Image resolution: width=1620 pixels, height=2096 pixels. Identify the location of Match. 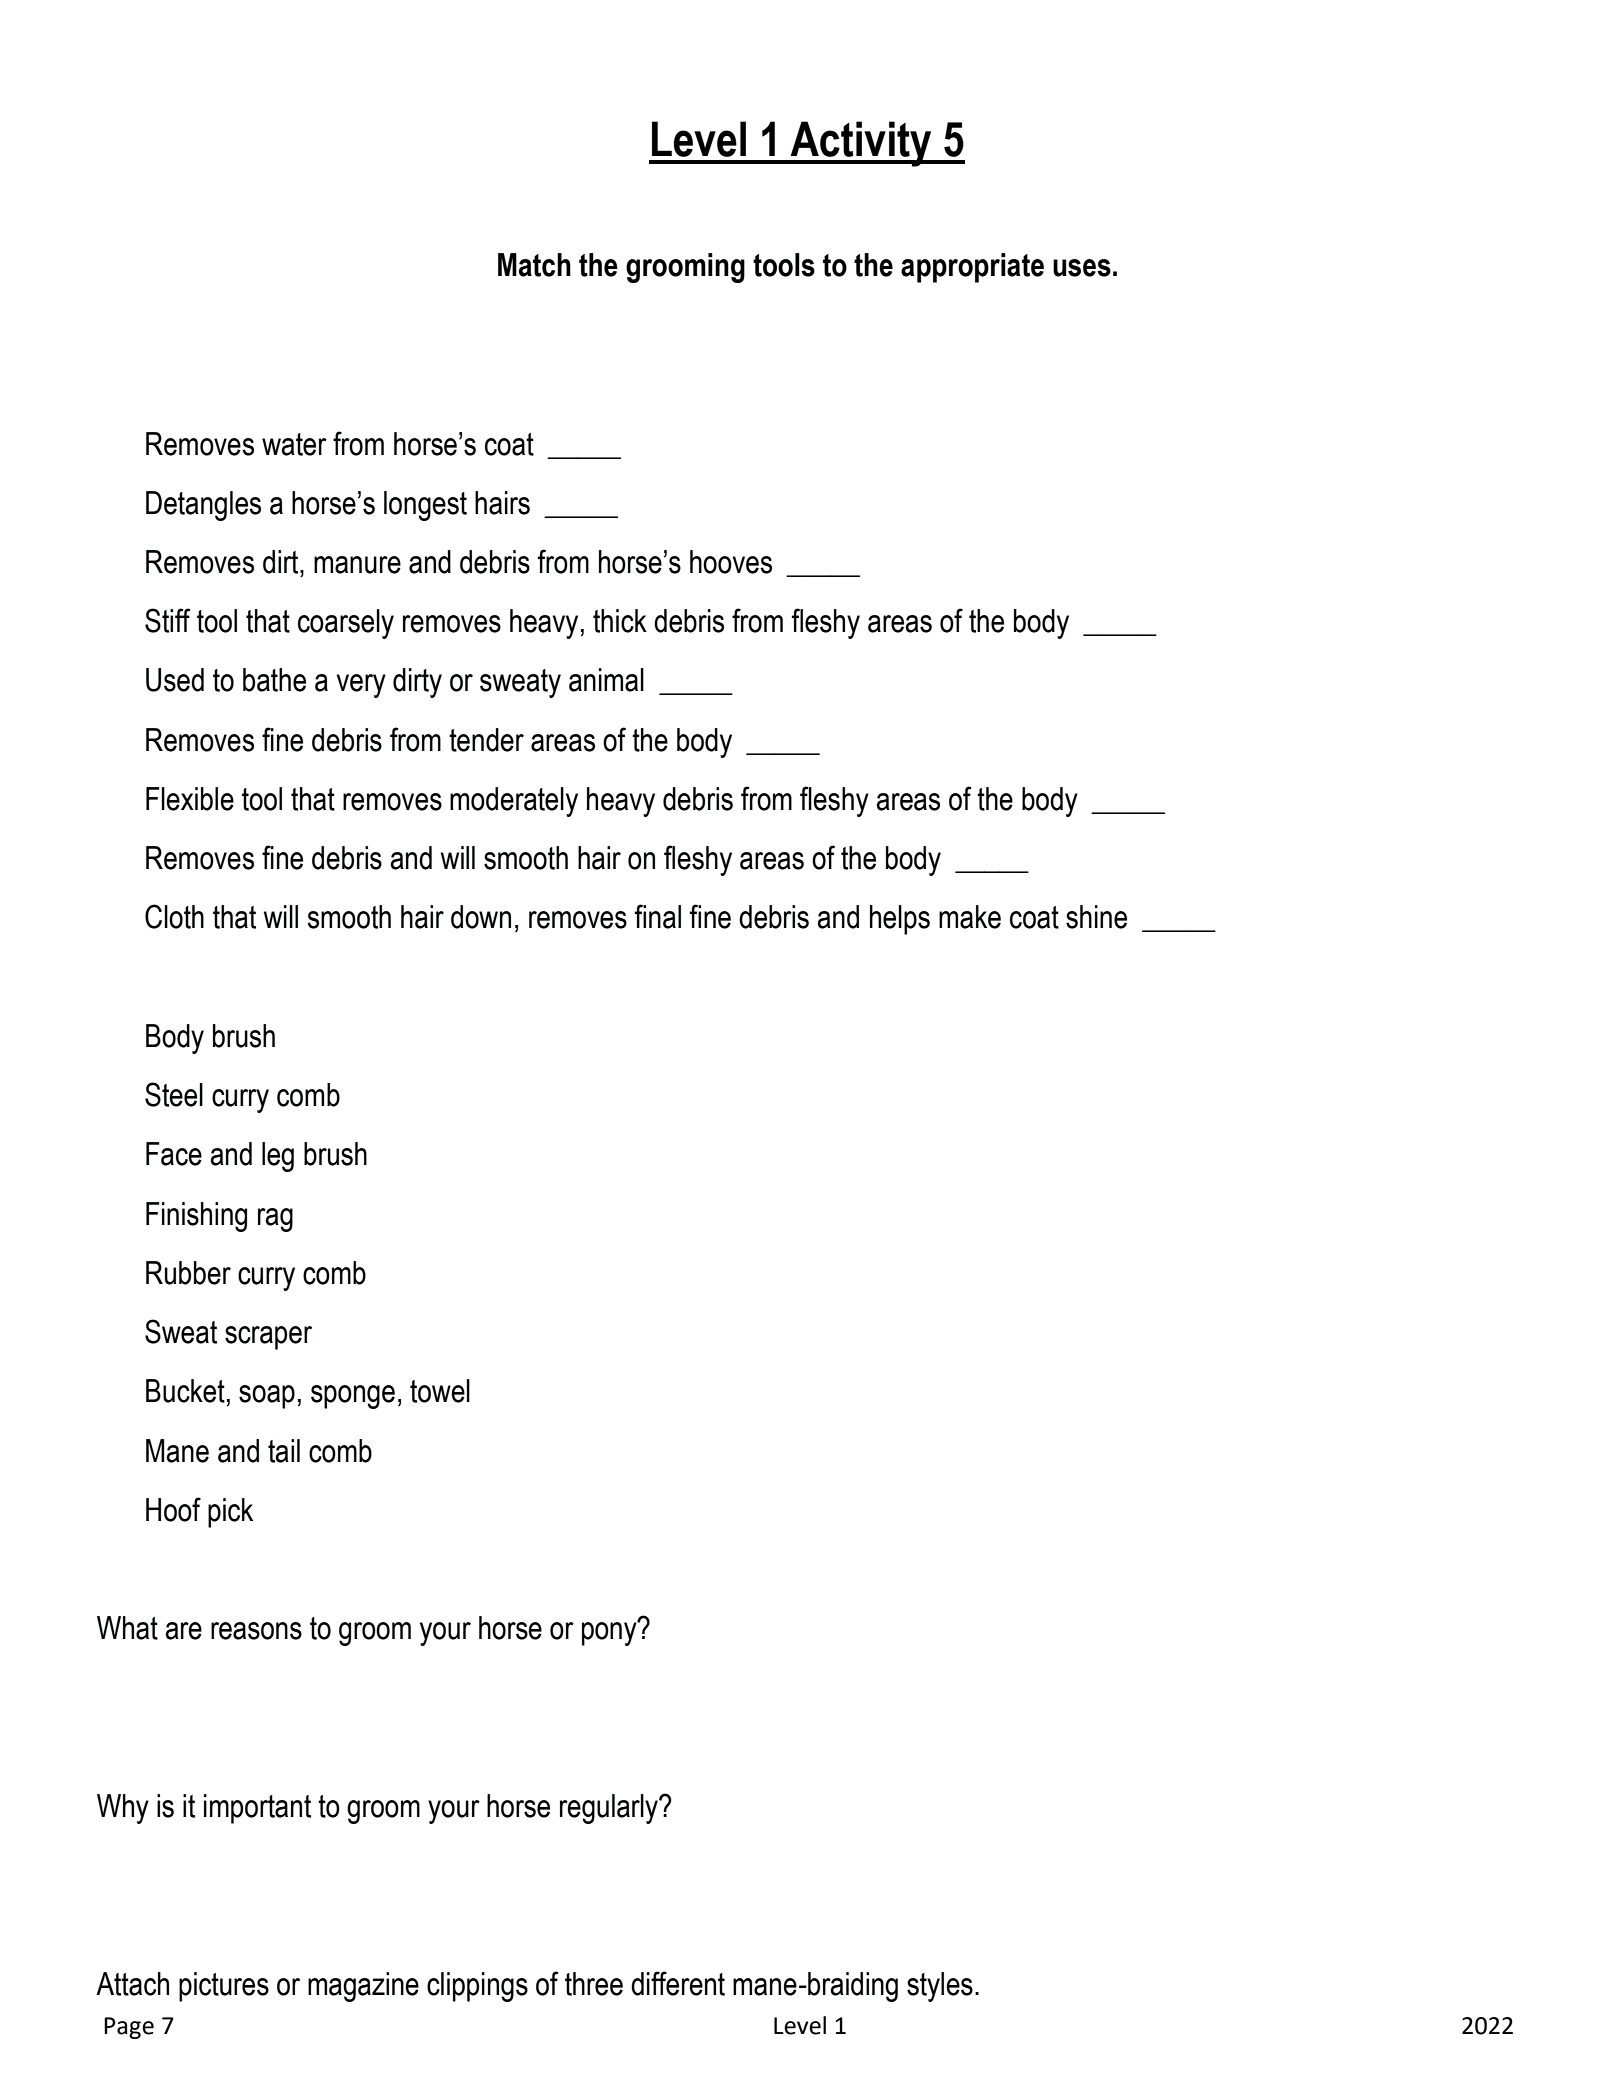
(534, 265).
